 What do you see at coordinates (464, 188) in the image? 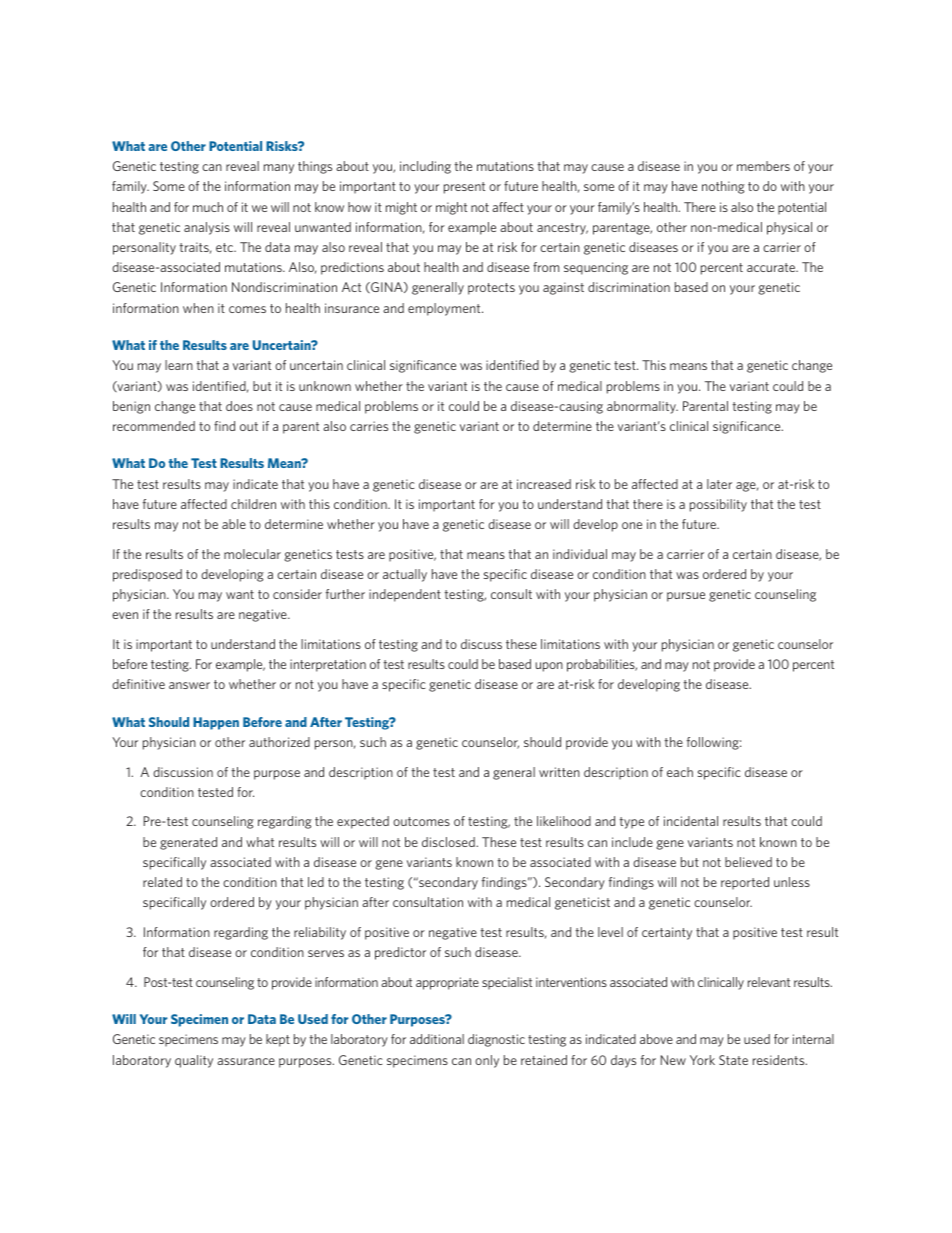
I see `present` at bounding box center [464, 188].
